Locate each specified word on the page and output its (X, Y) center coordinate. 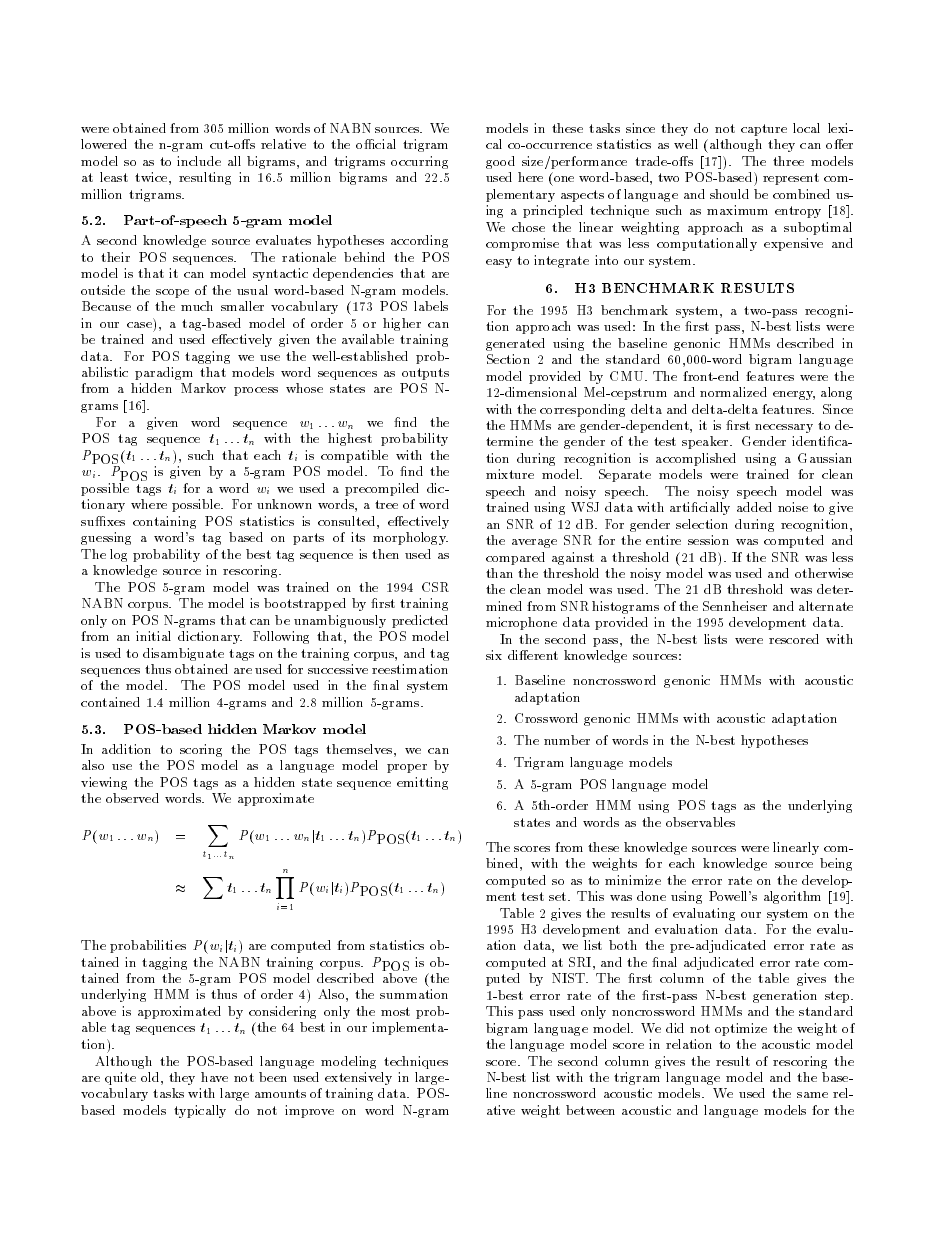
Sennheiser (735, 606)
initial (153, 636)
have (214, 1077)
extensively (358, 1078)
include (199, 161)
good (500, 162)
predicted (420, 621)
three (788, 161)
